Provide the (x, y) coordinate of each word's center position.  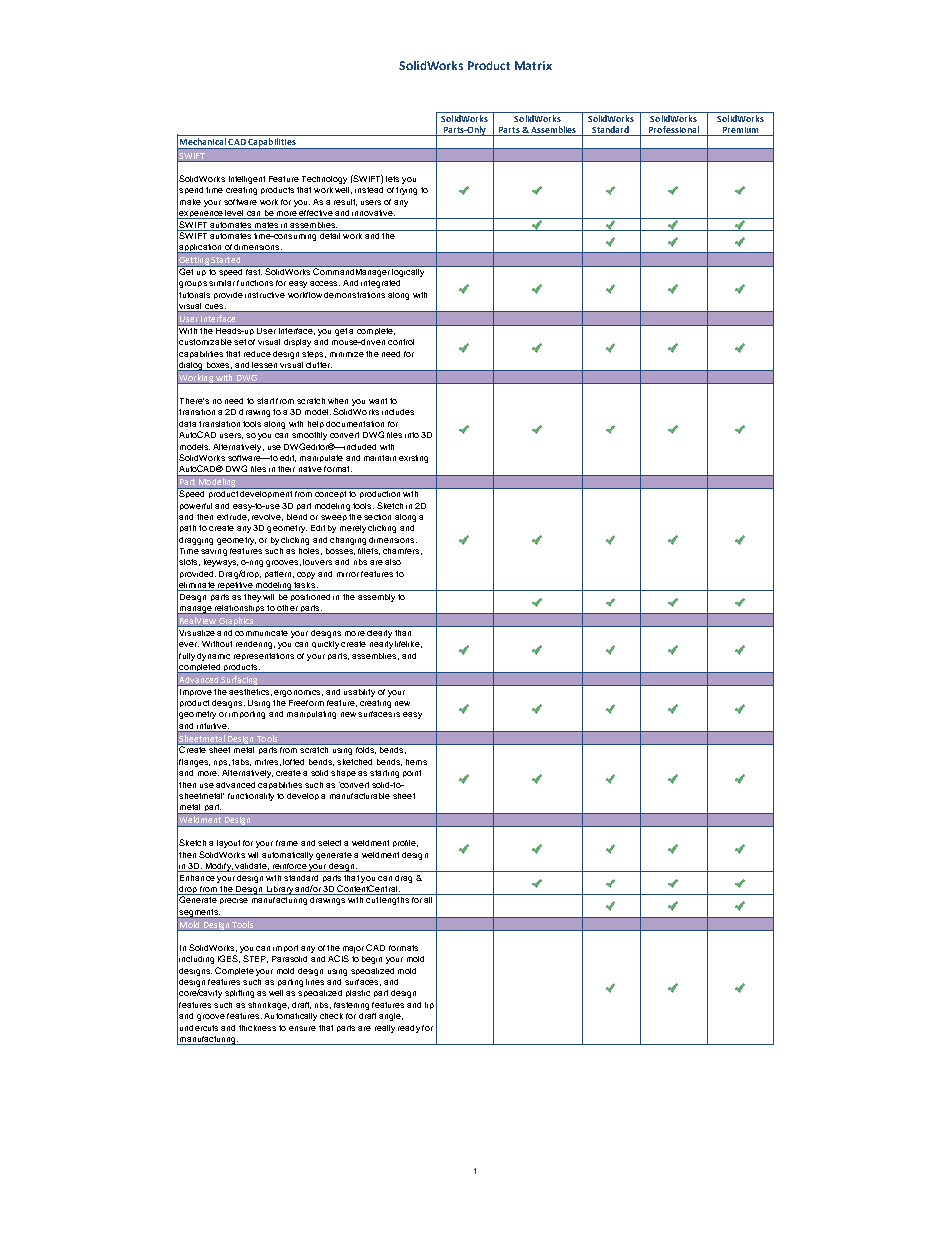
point (412, 773)
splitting (239, 994)
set (240, 342)
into (412, 435)
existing (413, 459)
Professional (674, 131)
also (393, 562)
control (401, 342)
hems (416, 762)
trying (406, 191)
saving (214, 552)
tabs (241, 762)
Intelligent (247, 180)
